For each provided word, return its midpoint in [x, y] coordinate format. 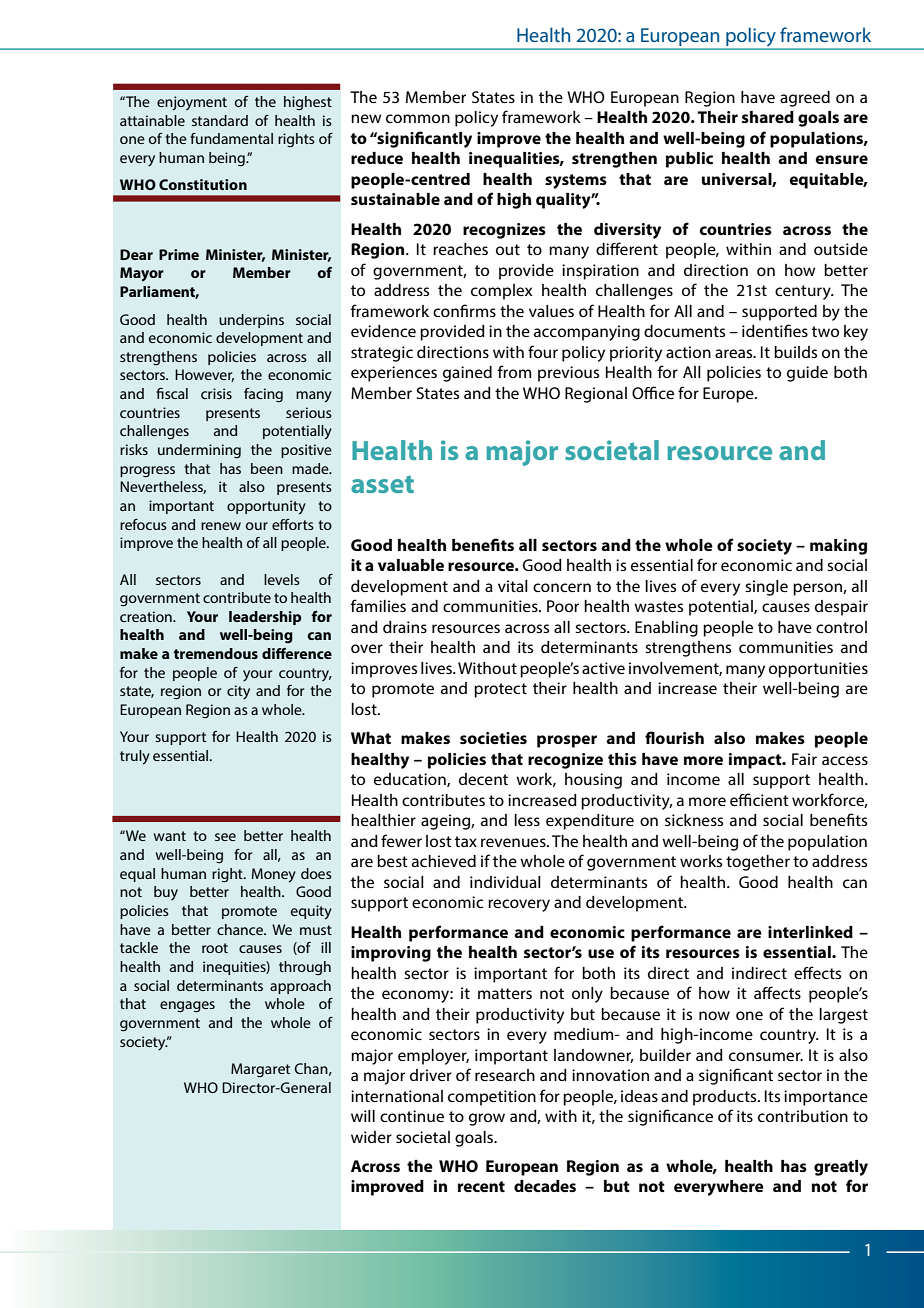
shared [768, 117]
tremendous [216, 653]
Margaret [260, 1070]
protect [500, 690]
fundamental [231, 138]
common [418, 118]
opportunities [818, 670]
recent [481, 1186]
